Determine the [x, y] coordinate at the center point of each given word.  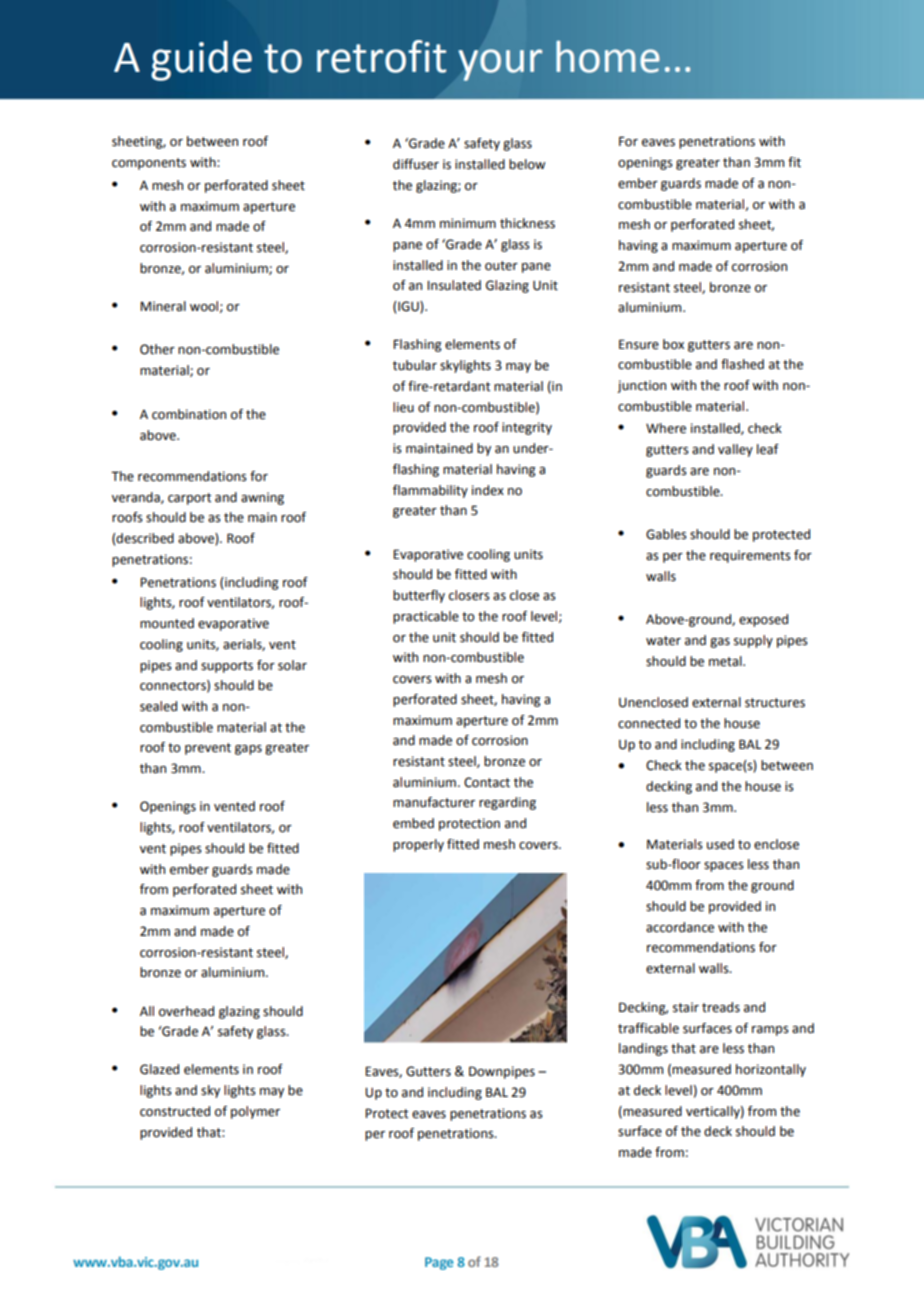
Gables [666, 534]
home [608, 57]
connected [649, 723]
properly [418, 845]
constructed [175, 1111]
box [673, 344]
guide [201, 60]
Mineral [163, 306]
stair [686, 1007]
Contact [487, 782]
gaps [248, 750]
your [500, 65]
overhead [186, 1011]
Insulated [454, 285]
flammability [430, 491]
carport [189, 499]
